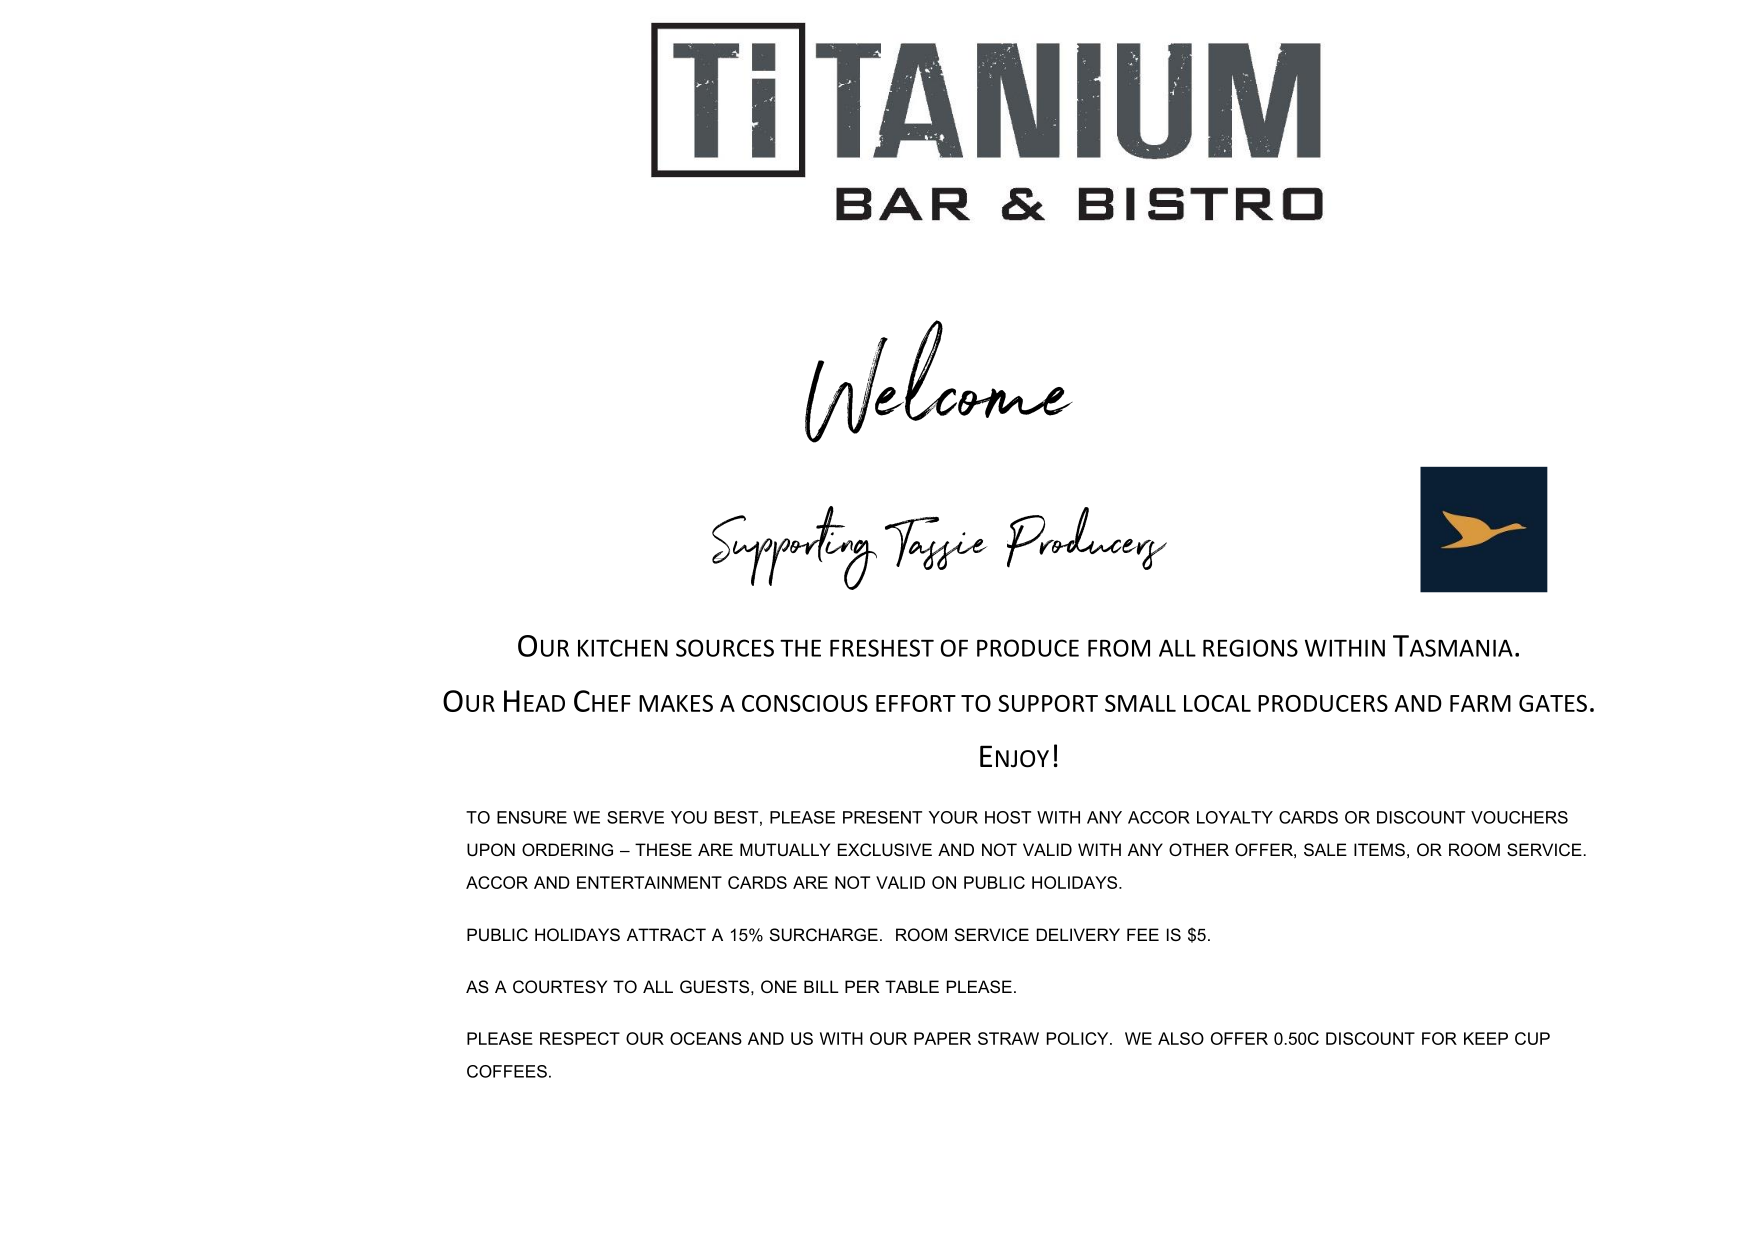 The width and height of the screenshot is (1740, 1233). I want to click on HOST, so click(1008, 817).
